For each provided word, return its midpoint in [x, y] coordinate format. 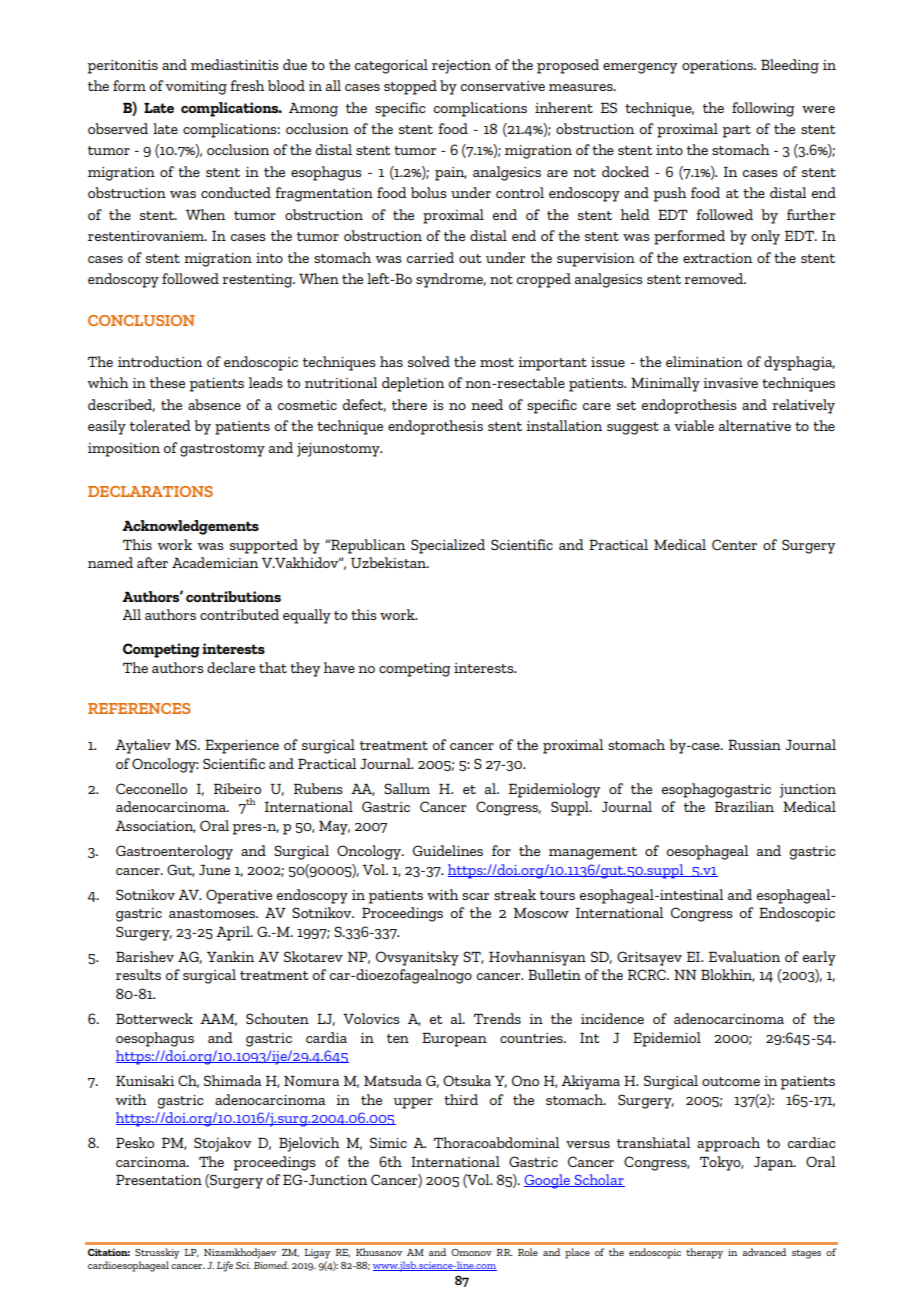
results [138, 974]
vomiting [196, 88]
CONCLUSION [141, 320]
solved [429, 361]
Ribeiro [237, 788]
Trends [497, 1018]
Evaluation [744, 956]
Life [225, 1266]
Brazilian [744, 806]
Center [734, 544]
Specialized [448, 546]
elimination [704, 361]
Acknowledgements [190, 527]
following [763, 109]
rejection [461, 67]
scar [475, 896]
